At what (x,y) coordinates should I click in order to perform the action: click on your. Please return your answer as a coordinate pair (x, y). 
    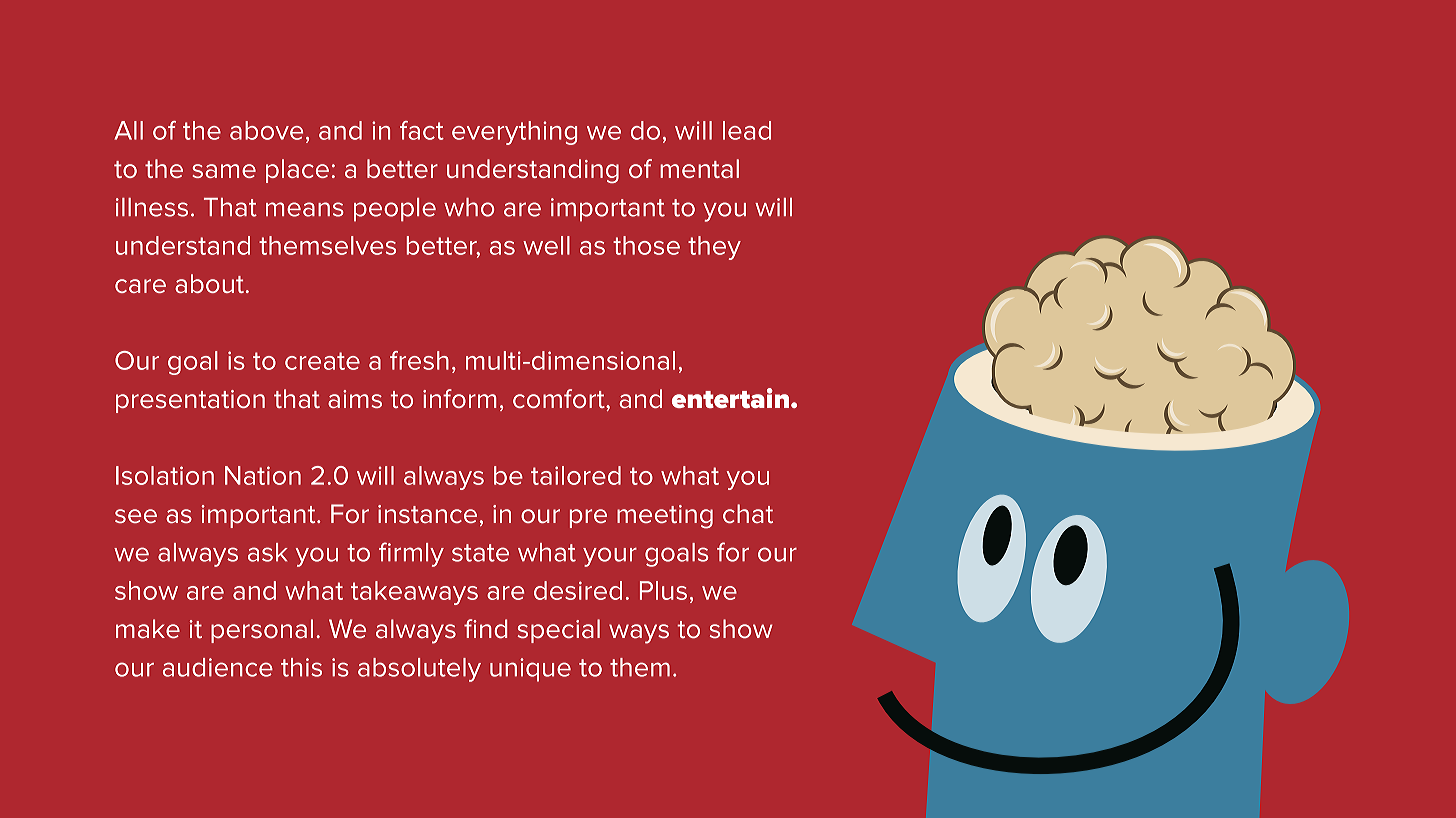
    Looking at the image, I should click on (610, 557).
